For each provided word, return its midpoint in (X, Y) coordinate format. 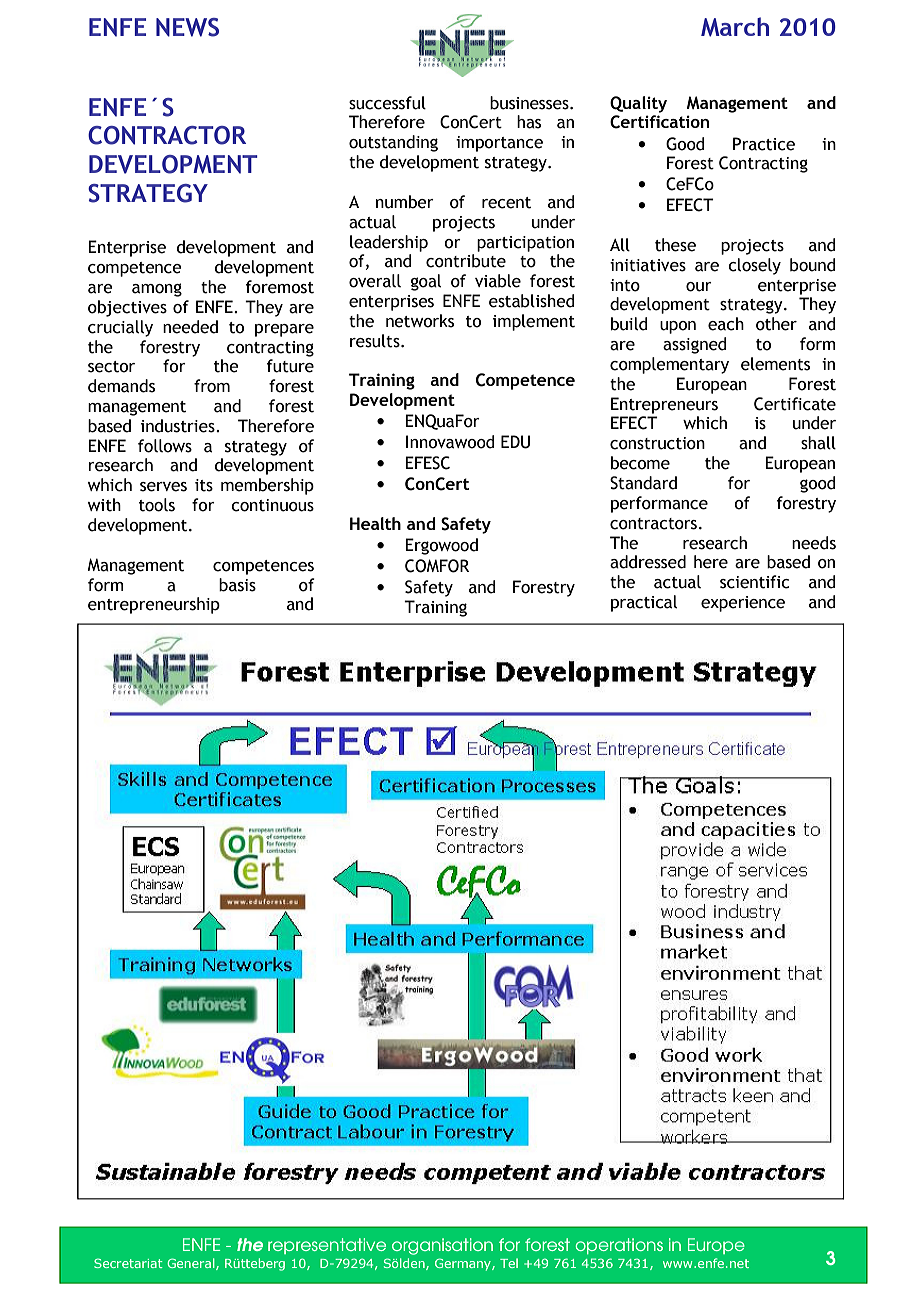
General (192, 1264)
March (735, 27)
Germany (464, 1264)
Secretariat (128, 1263)
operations (619, 1246)
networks (420, 321)
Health (375, 523)
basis (237, 585)
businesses (530, 103)
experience (743, 604)
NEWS (187, 27)
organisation (442, 1246)
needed (190, 327)
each (726, 324)
